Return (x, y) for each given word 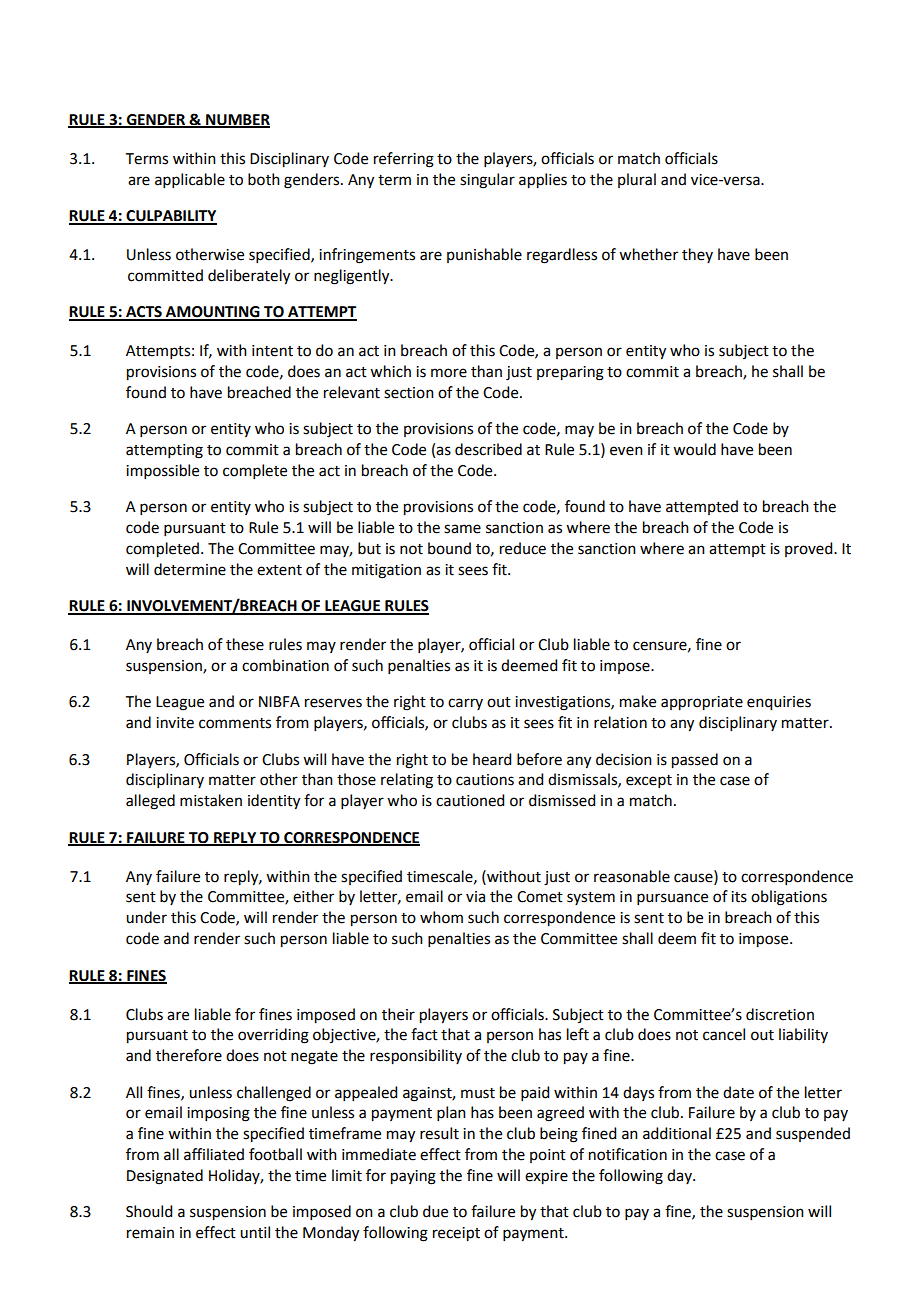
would (694, 449)
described (488, 449)
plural (637, 180)
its (739, 897)
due (435, 1211)
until (255, 1232)
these (245, 644)
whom (441, 917)
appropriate (702, 703)
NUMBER (237, 121)
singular (487, 181)
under (146, 917)
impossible (162, 471)
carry (465, 704)
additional (677, 1133)
